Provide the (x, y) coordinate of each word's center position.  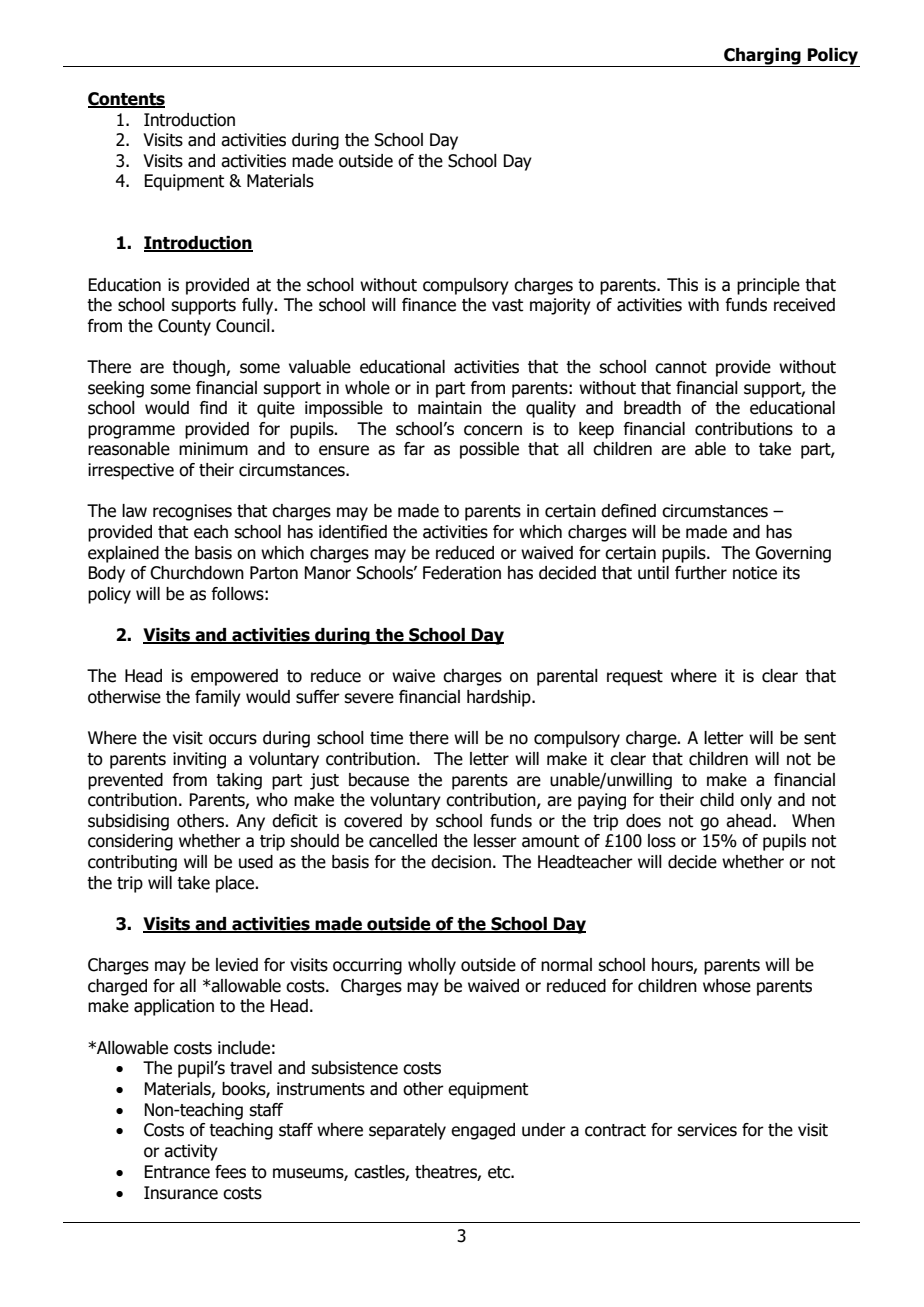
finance (429, 305)
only (756, 801)
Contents (126, 100)
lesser (495, 841)
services (707, 1130)
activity (191, 1152)
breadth (652, 408)
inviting (199, 760)
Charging (762, 57)
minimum (213, 449)
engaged (483, 1131)
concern (493, 430)
